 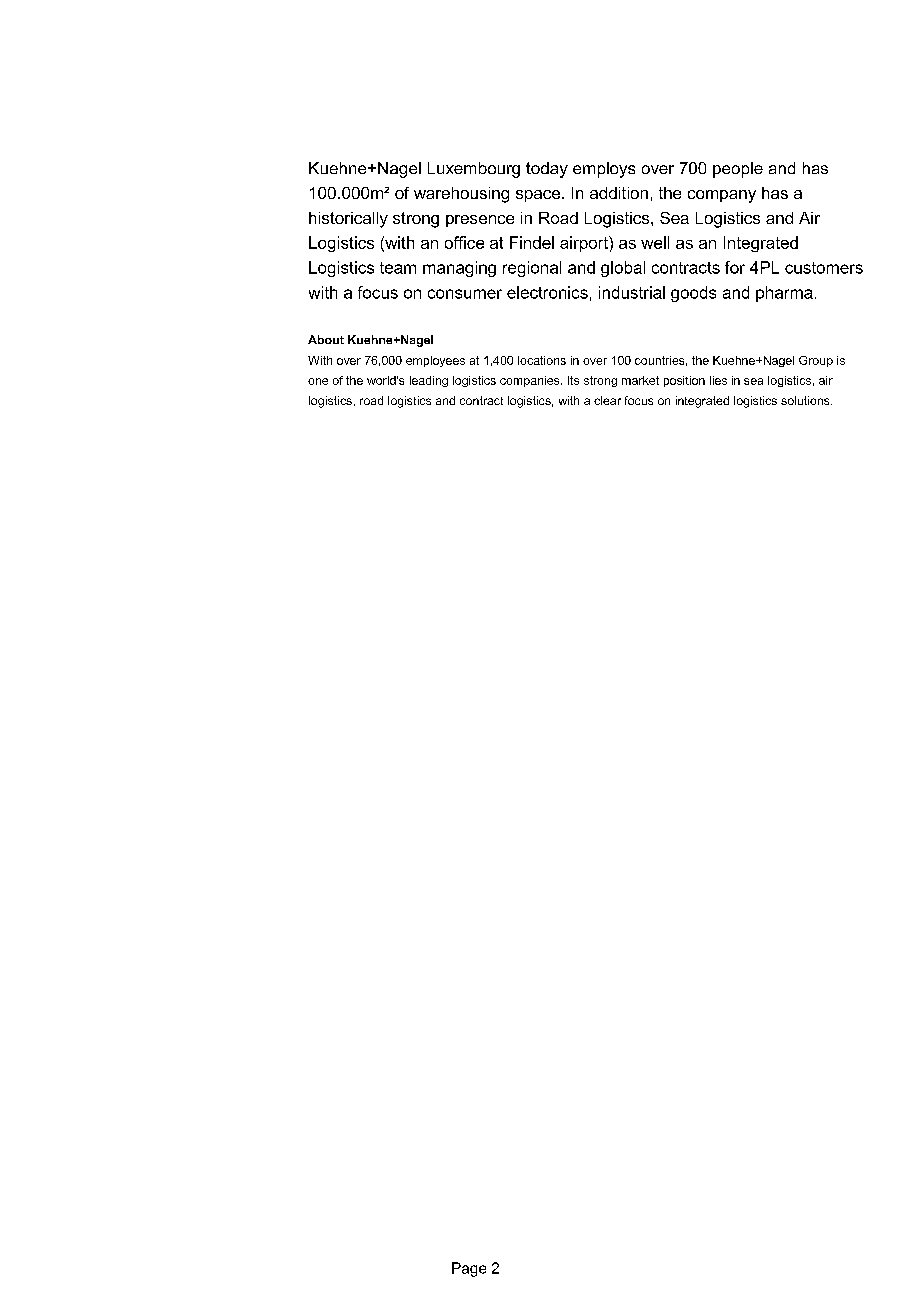 What do you see at coordinates (348, 220) in the screenshot?
I see `historically` at bounding box center [348, 220].
